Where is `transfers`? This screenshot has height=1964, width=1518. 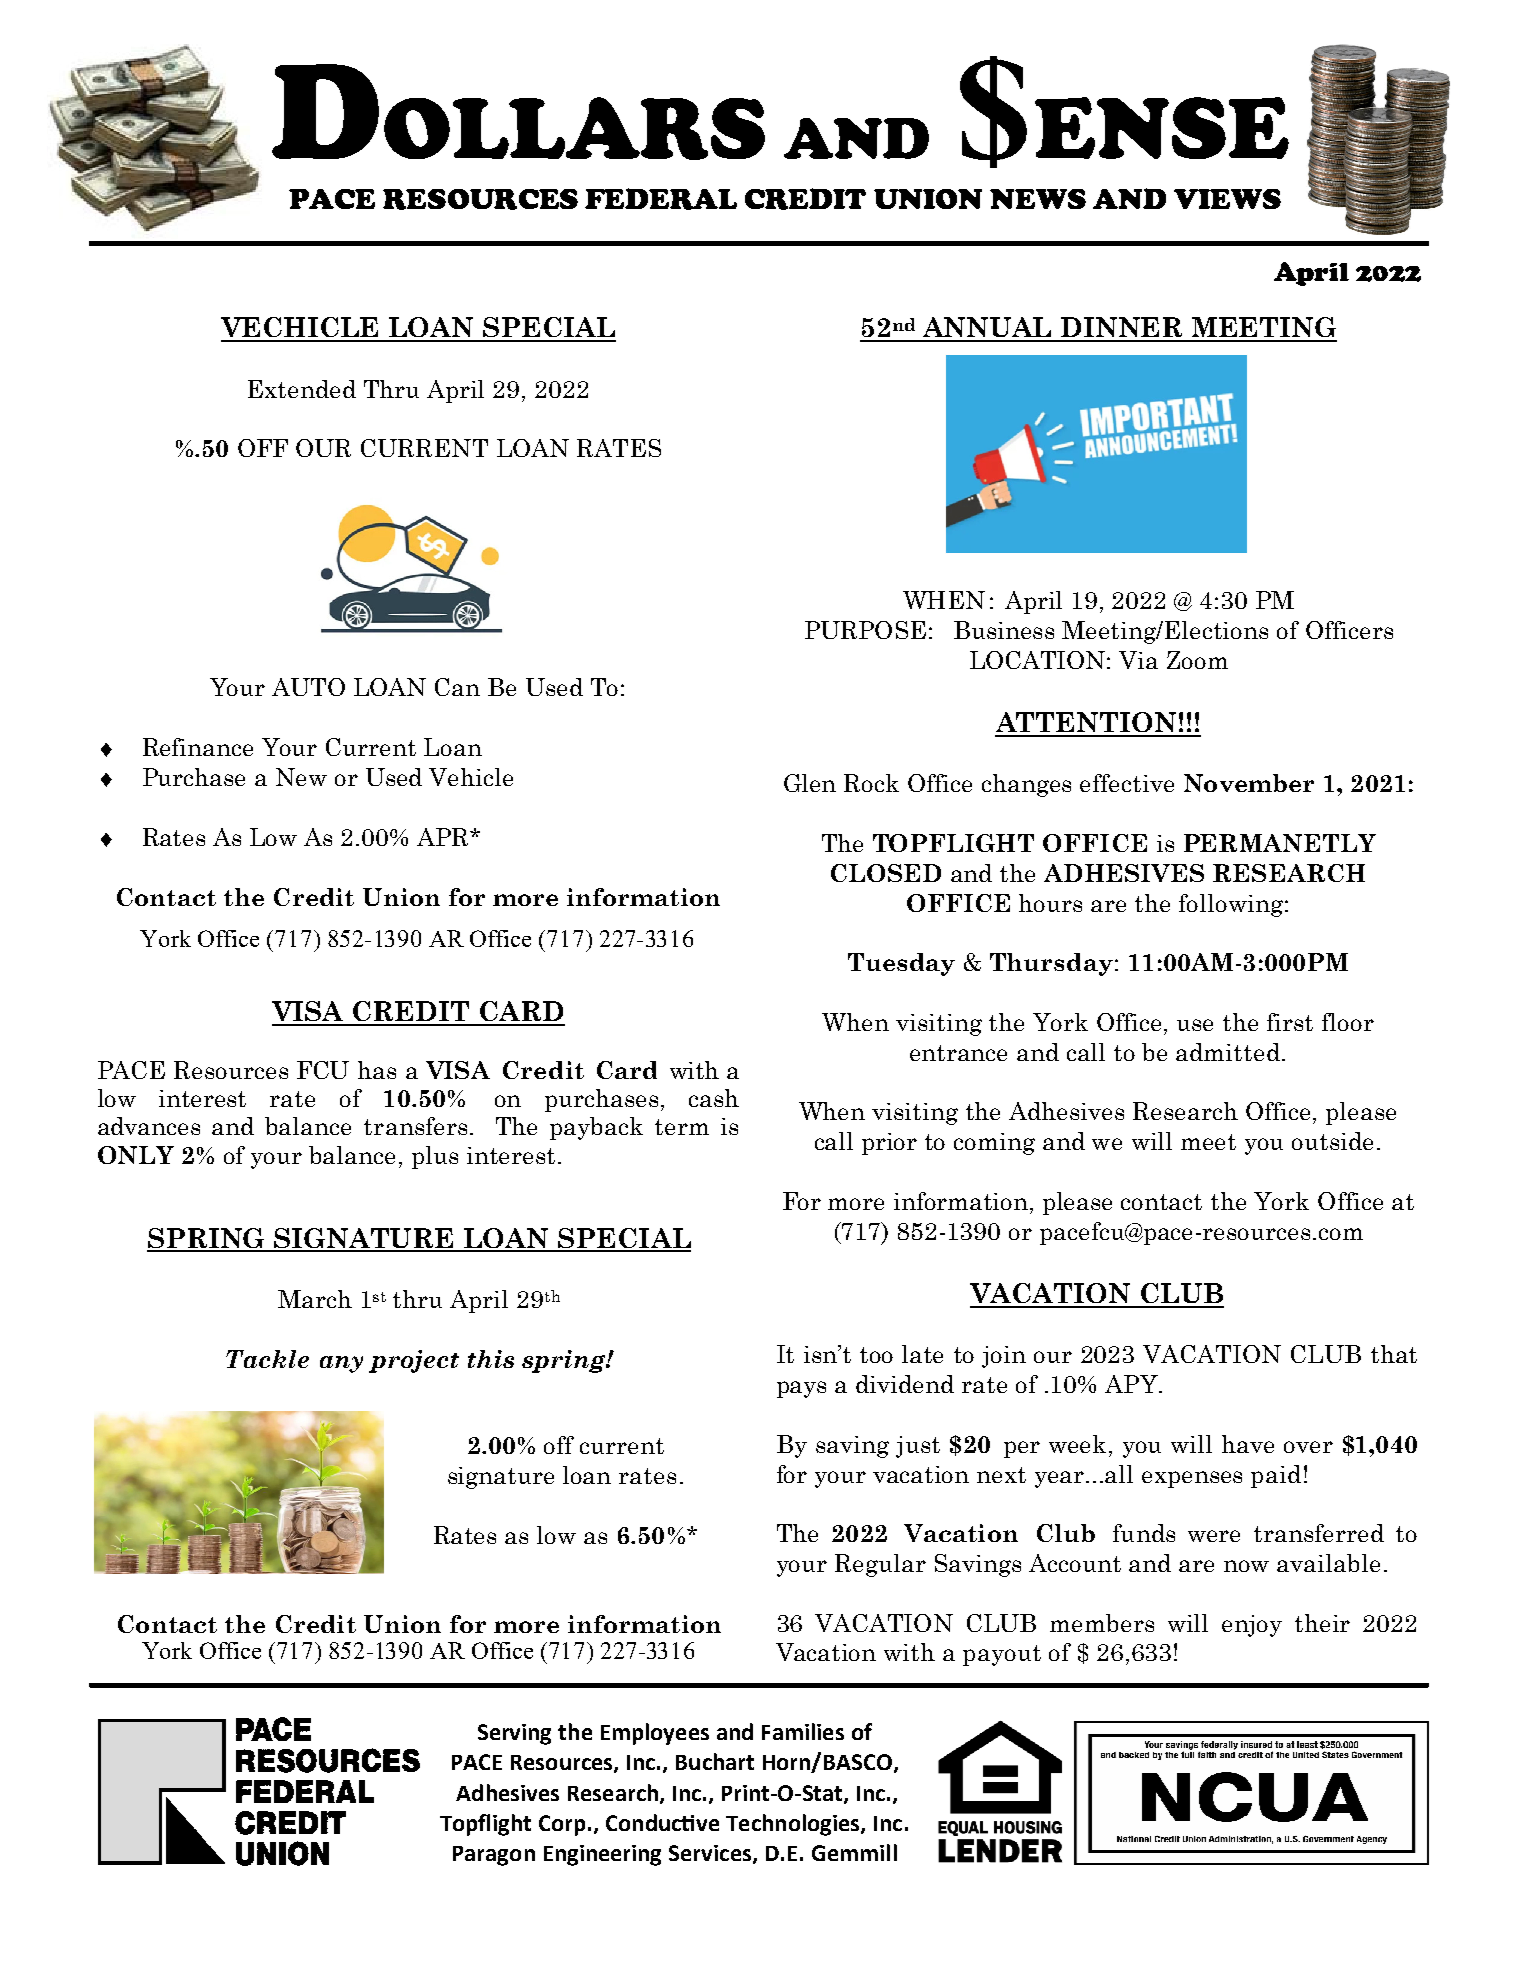
transfers is located at coordinates (415, 1126).
